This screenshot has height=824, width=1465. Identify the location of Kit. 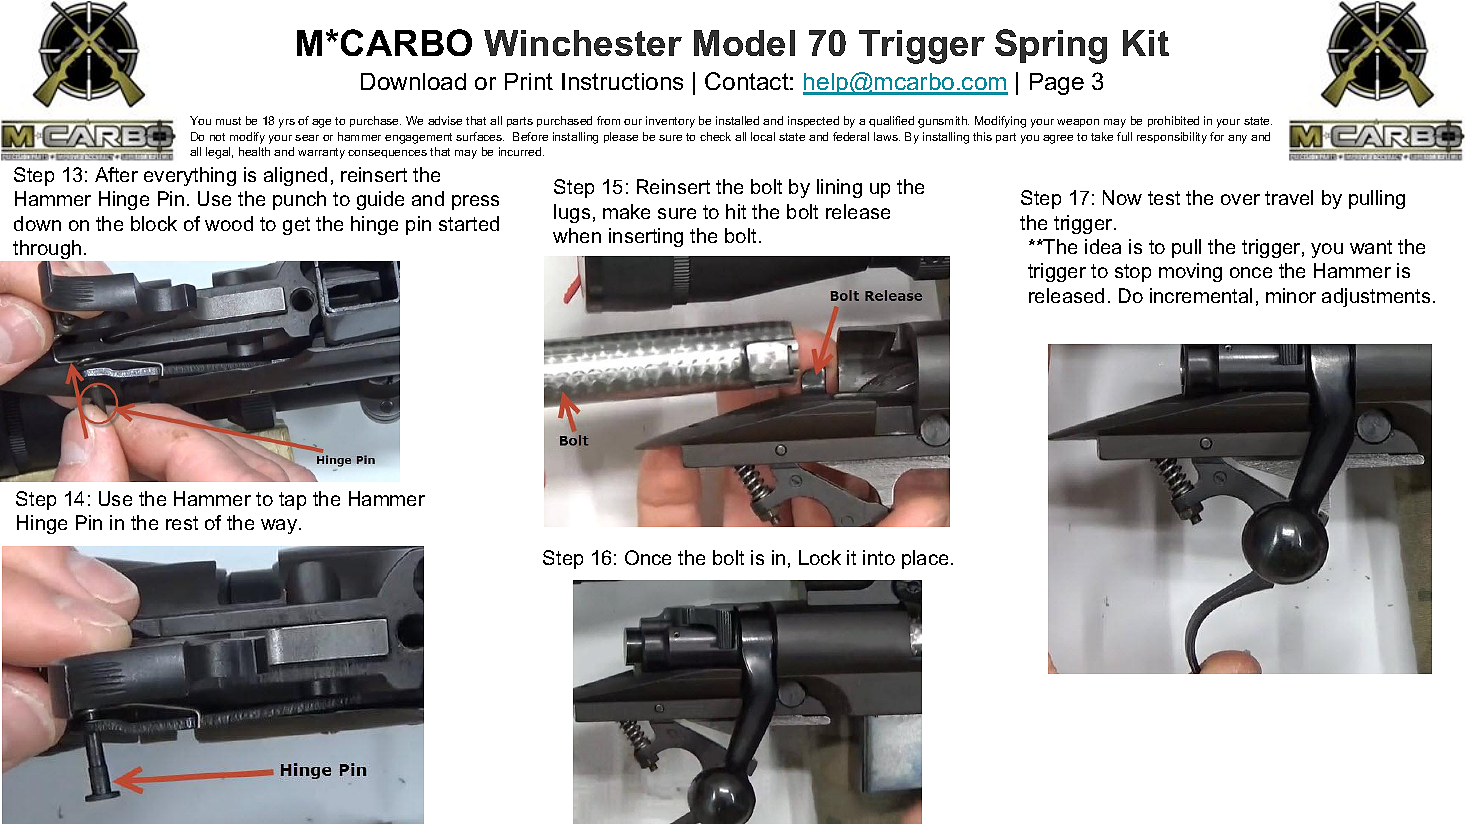
(1146, 43).
